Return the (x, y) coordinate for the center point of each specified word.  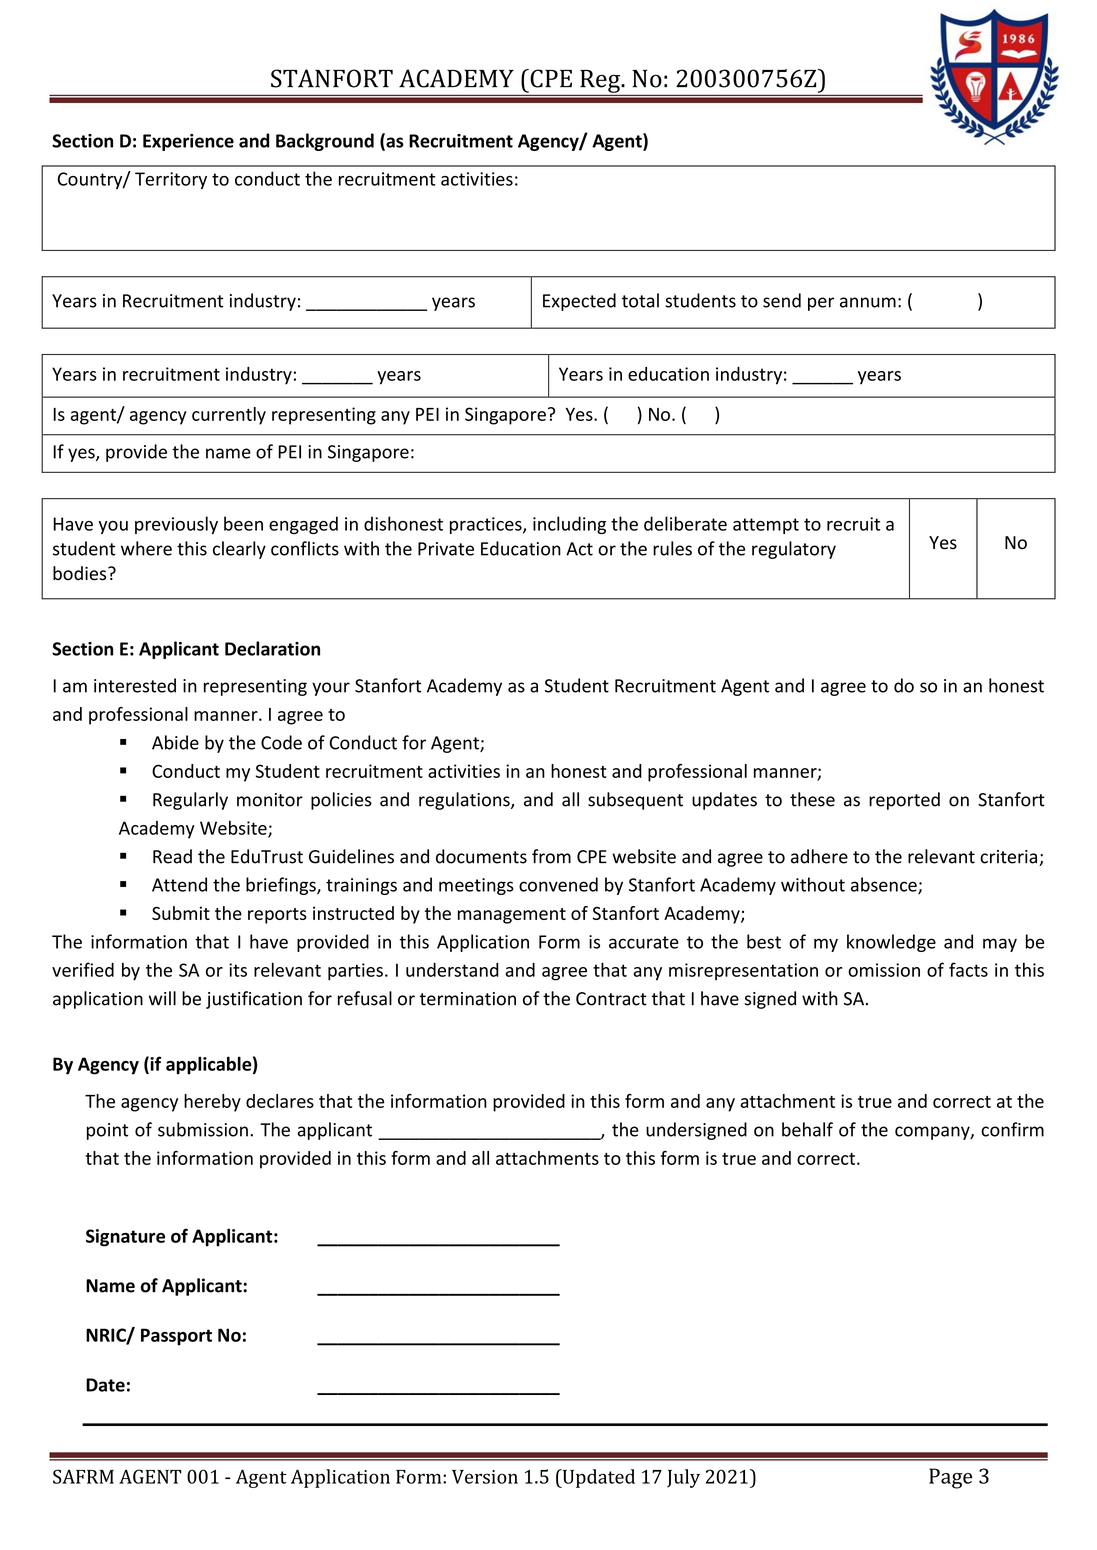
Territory (171, 180)
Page (950, 1478)
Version (485, 1477)
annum (868, 302)
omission (884, 970)
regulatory (794, 550)
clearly (239, 550)
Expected (579, 302)
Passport (176, 1337)
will (162, 998)
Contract (611, 999)
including (569, 525)
